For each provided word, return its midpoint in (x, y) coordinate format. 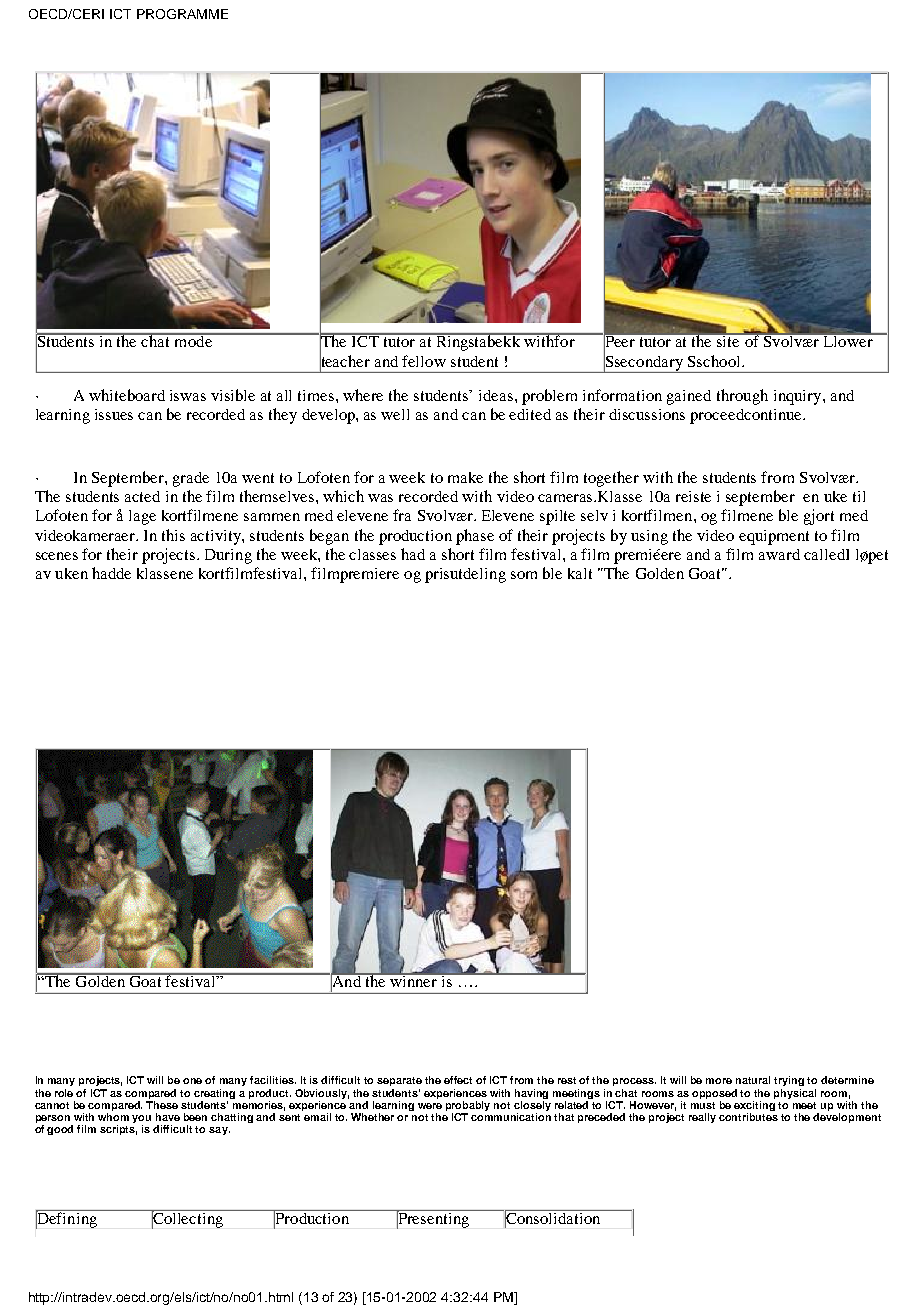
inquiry (799, 397)
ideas (497, 395)
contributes (748, 1115)
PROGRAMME (182, 14)
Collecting (188, 1219)
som (524, 575)
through (742, 397)
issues (114, 414)
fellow (424, 361)
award (779, 554)
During (228, 556)
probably (468, 1106)
